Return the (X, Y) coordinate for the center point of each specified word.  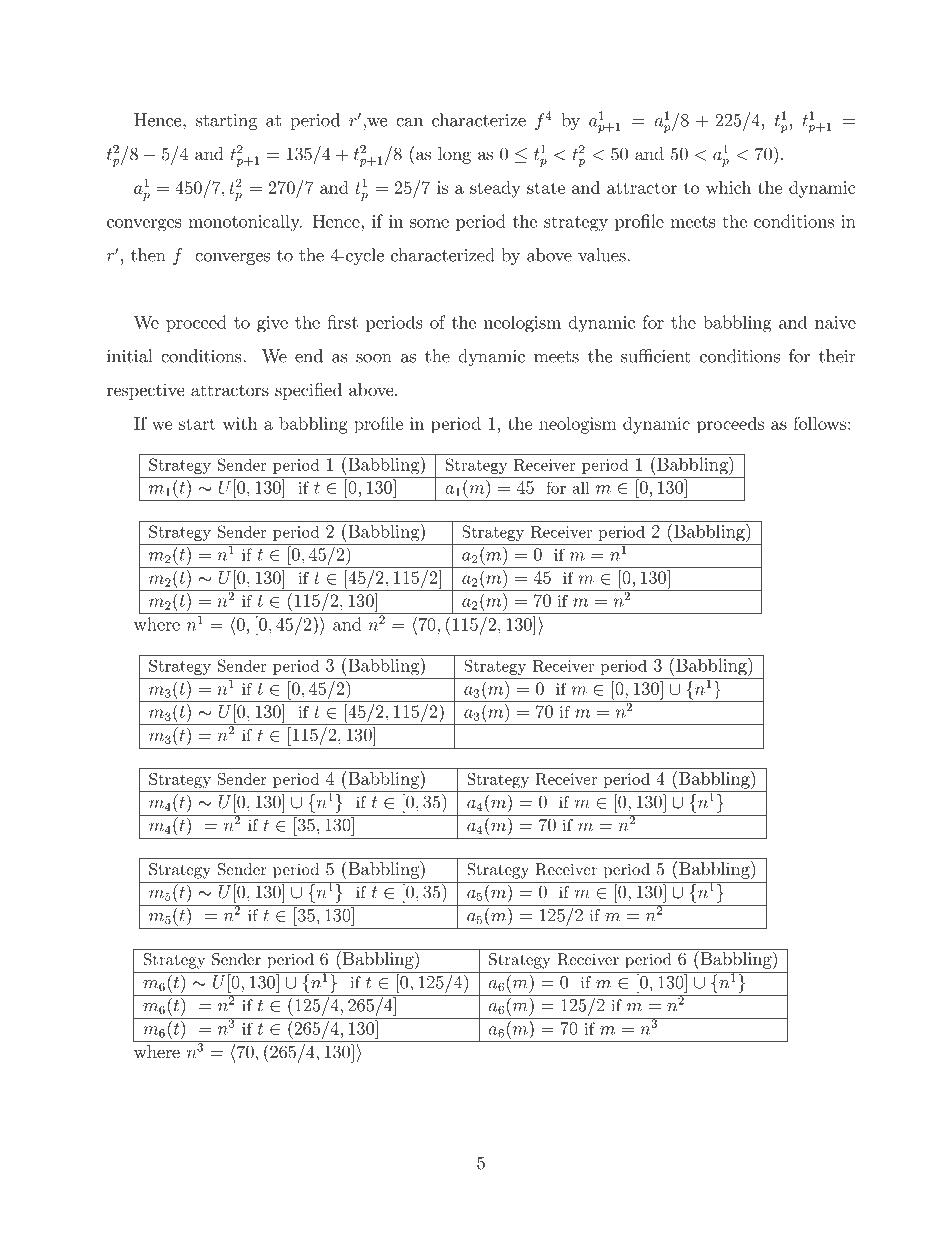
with (240, 423)
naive (835, 322)
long (454, 155)
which (728, 187)
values (603, 255)
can (409, 122)
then (148, 255)
